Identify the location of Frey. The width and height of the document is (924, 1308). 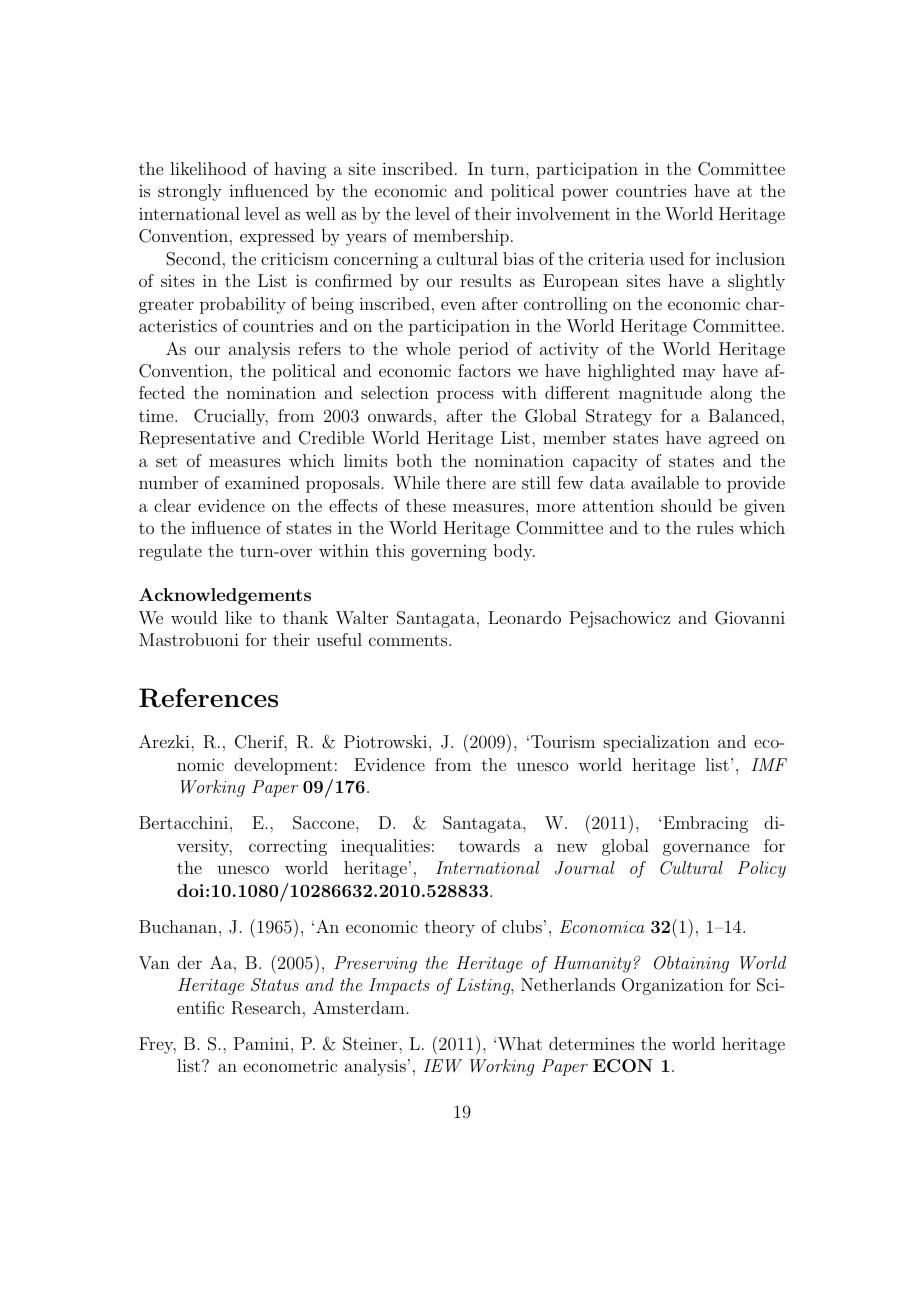
(157, 1045).
